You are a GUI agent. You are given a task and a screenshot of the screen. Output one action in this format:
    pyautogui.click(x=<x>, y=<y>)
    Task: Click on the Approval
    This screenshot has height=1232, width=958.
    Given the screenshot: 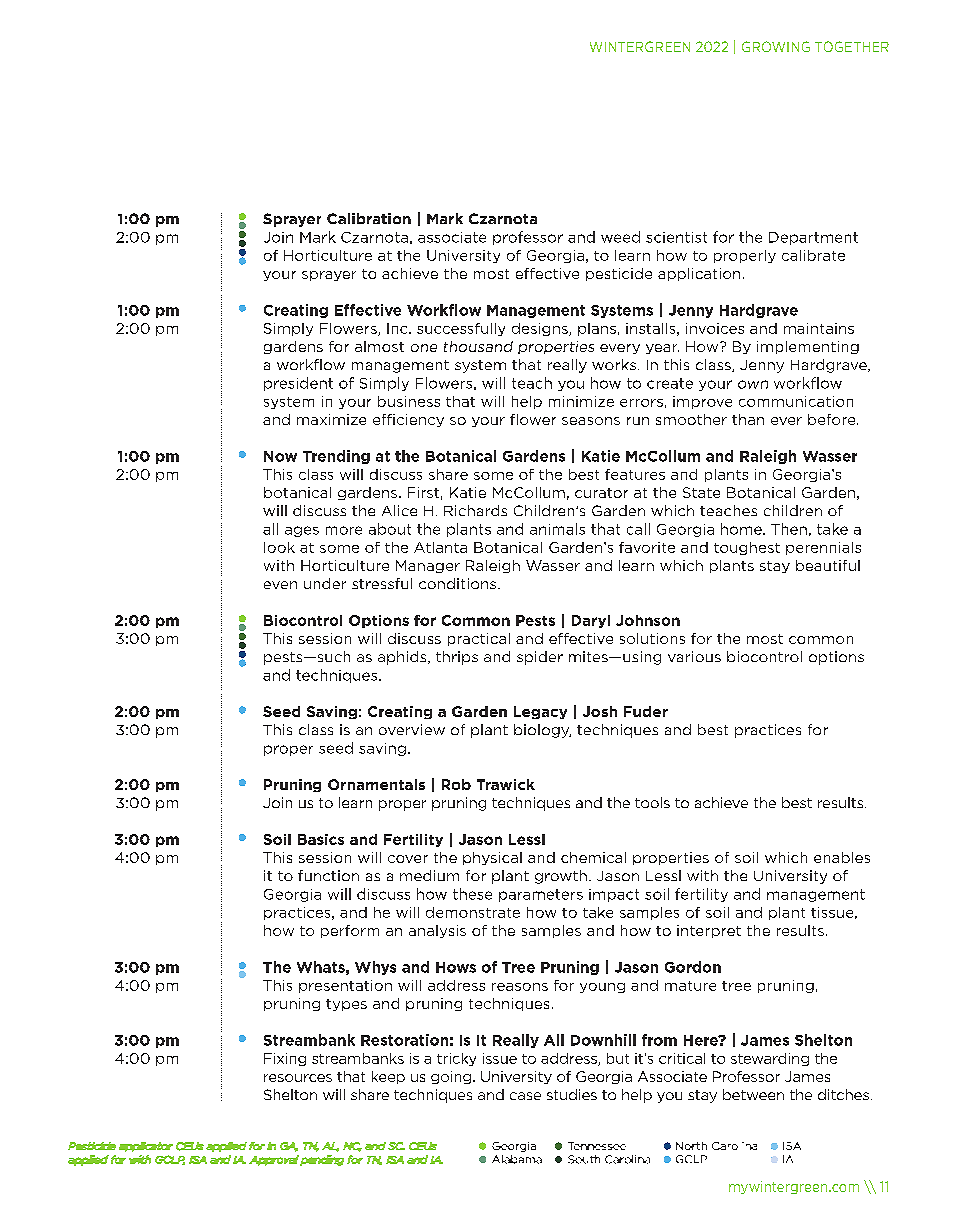 What is the action you would take?
    pyautogui.click(x=274, y=1160)
